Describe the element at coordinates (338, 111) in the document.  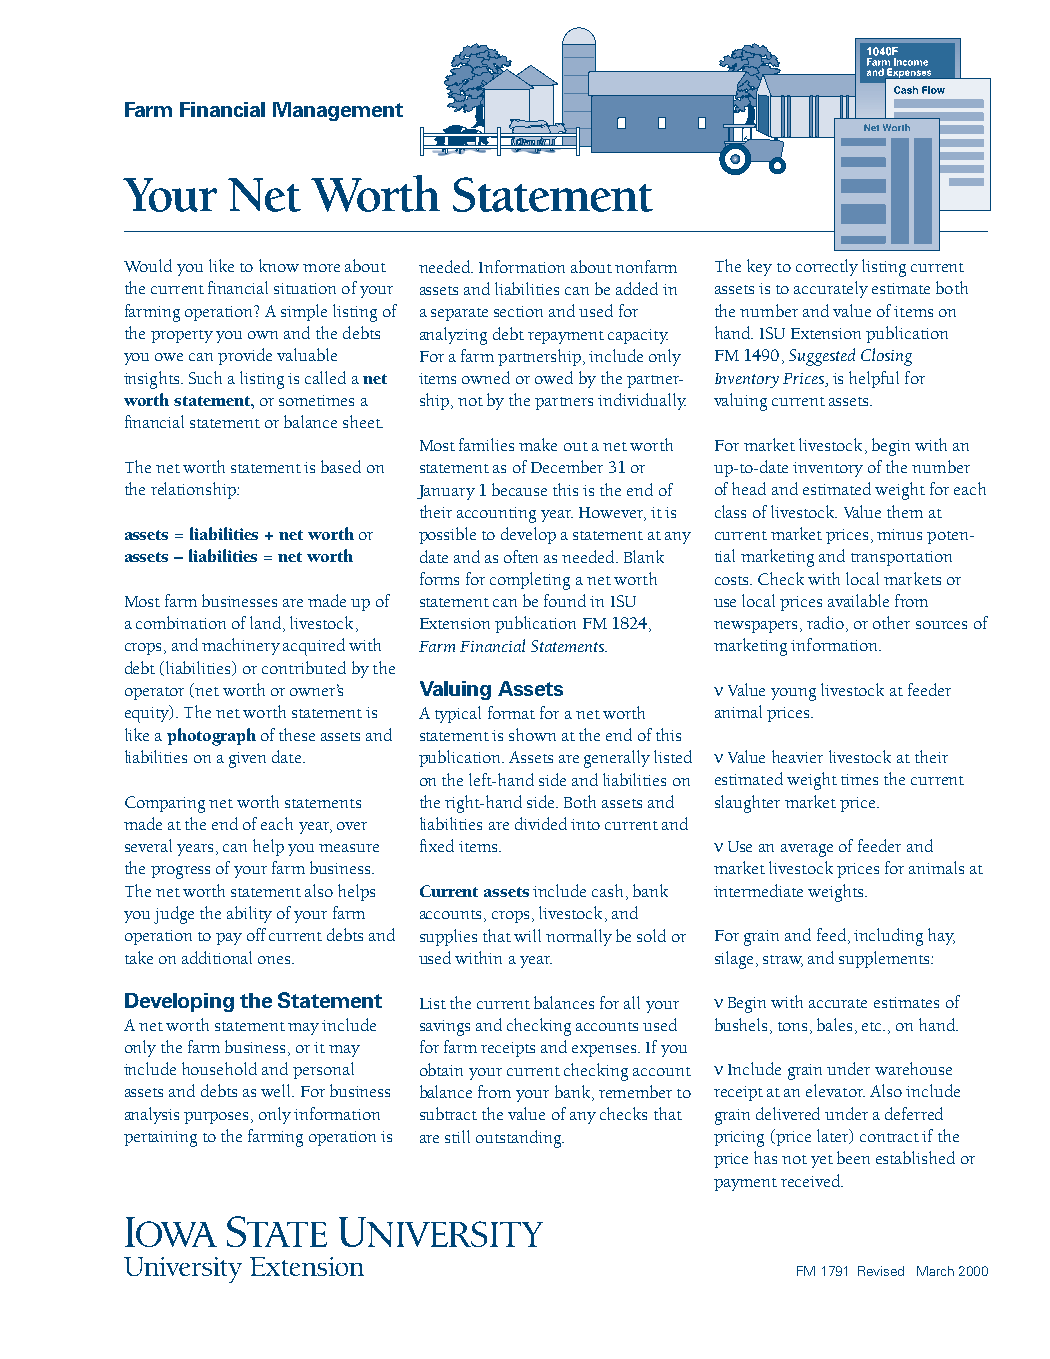
I see `Management` at that location.
